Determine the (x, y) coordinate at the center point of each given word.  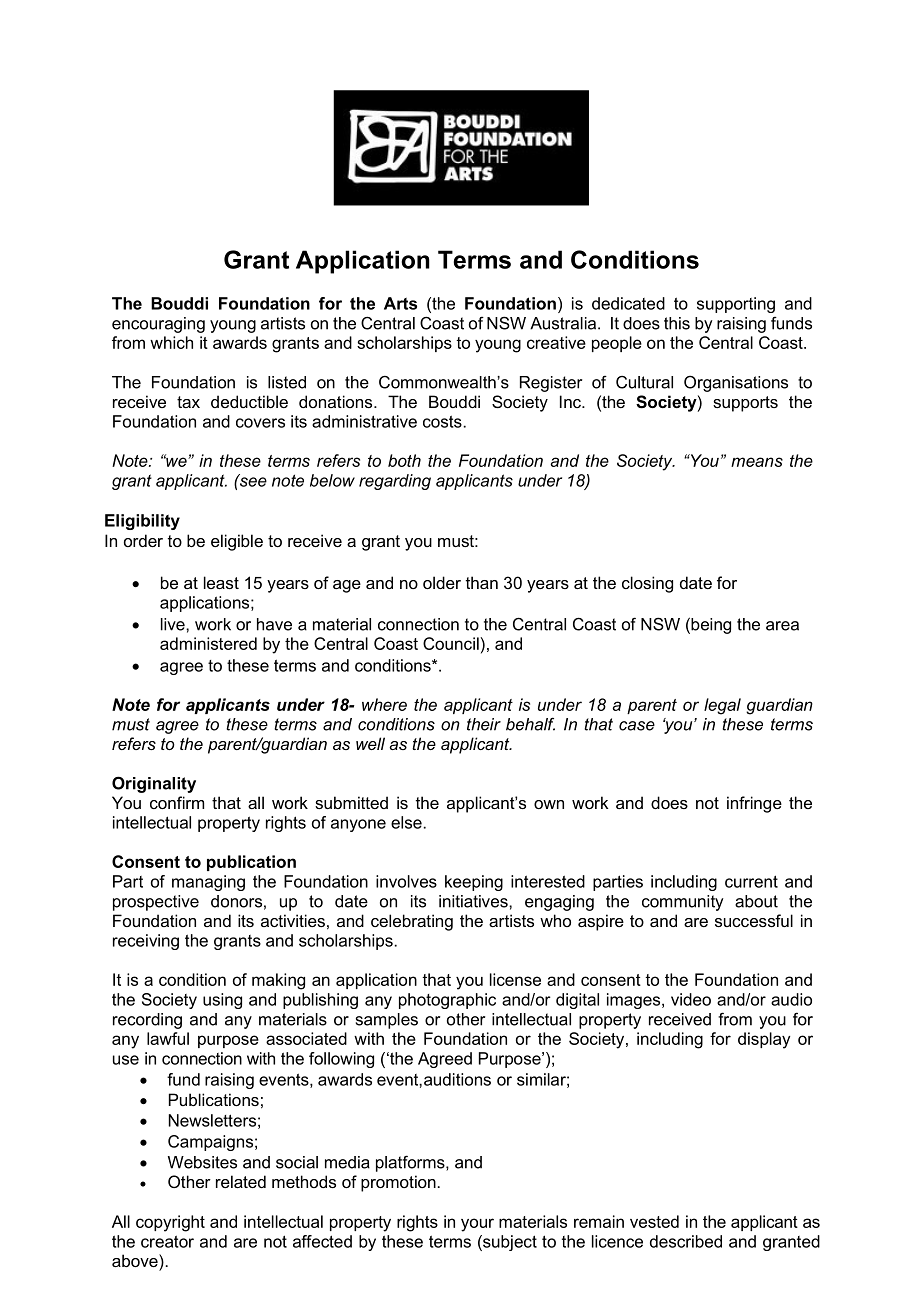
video (691, 999)
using (222, 1001)
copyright (170, 1223)
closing (647, 584)
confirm (177, 802)
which (171, 342)
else (406, 822)
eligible (237, 542)
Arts (400, 303)
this (677, 323)
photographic (447, 1001)
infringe (754, 804)
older (442, 582)
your (477, 1225)
